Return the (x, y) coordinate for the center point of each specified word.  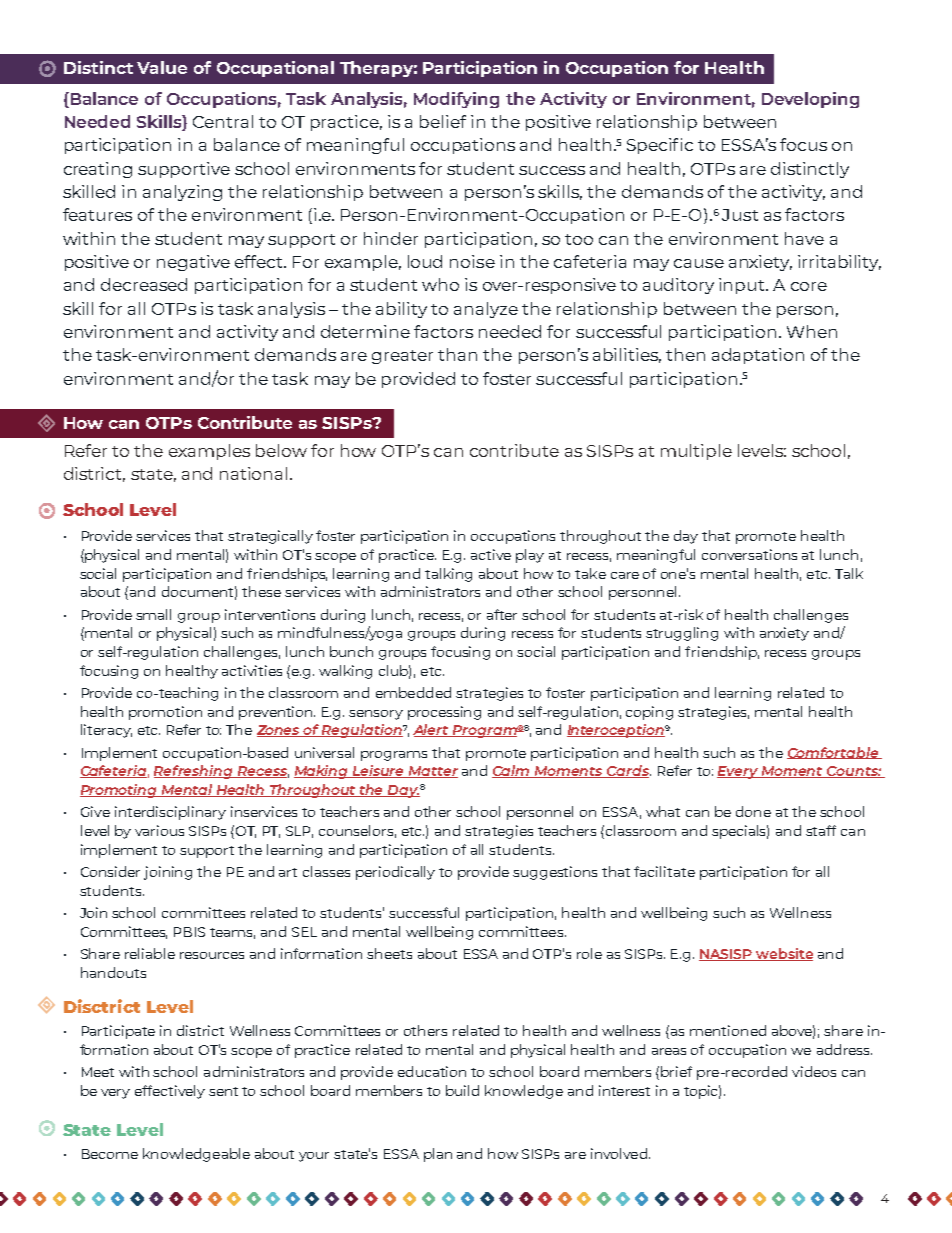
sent (223, 1091)
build (462, 1090)
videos (814, 1071)
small (153, 614)
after (502, 614)
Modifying (456, 100)
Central (223, 121)
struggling (682, 634)
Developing (810, 100)
